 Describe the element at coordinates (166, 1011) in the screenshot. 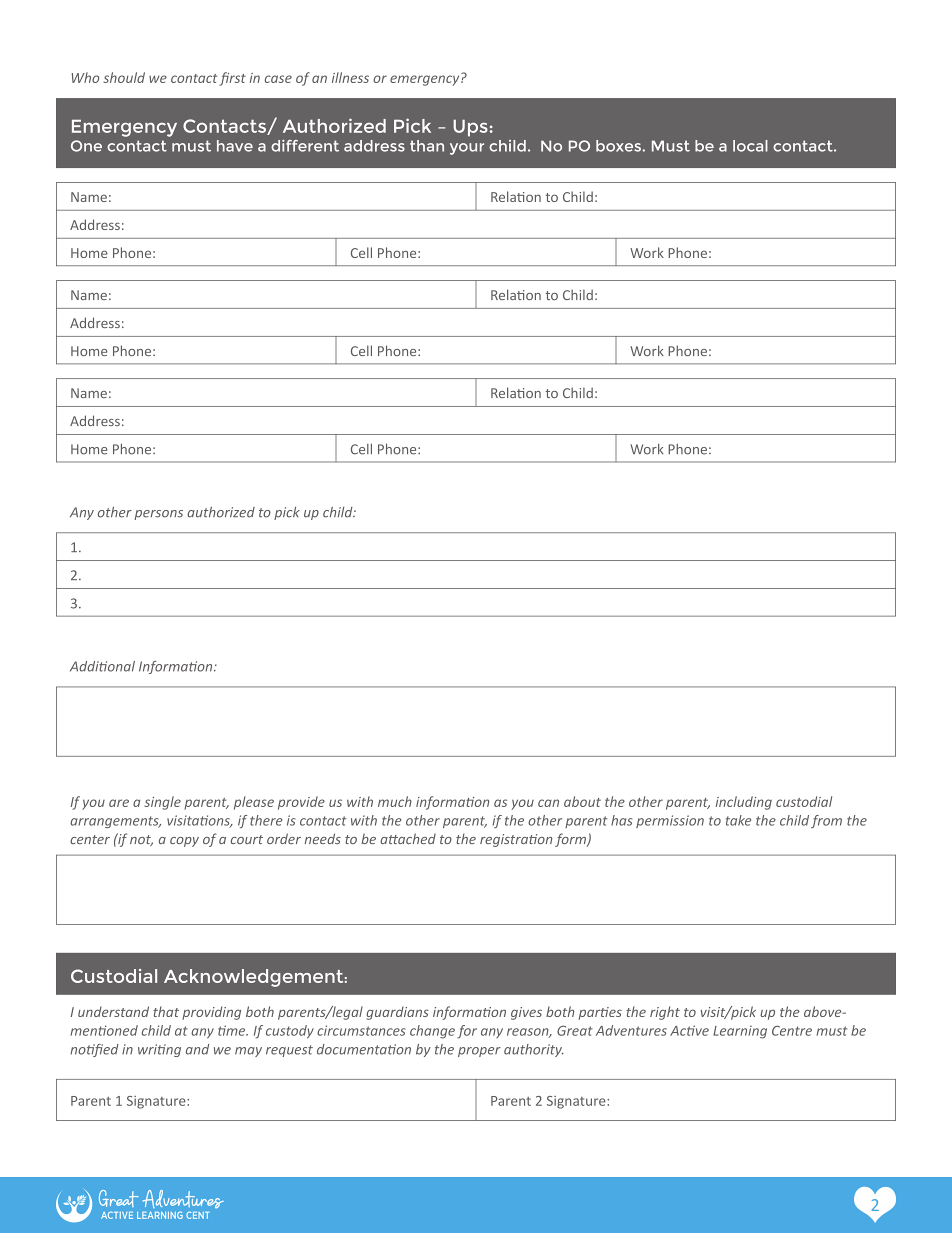

I see `that` at that location.
